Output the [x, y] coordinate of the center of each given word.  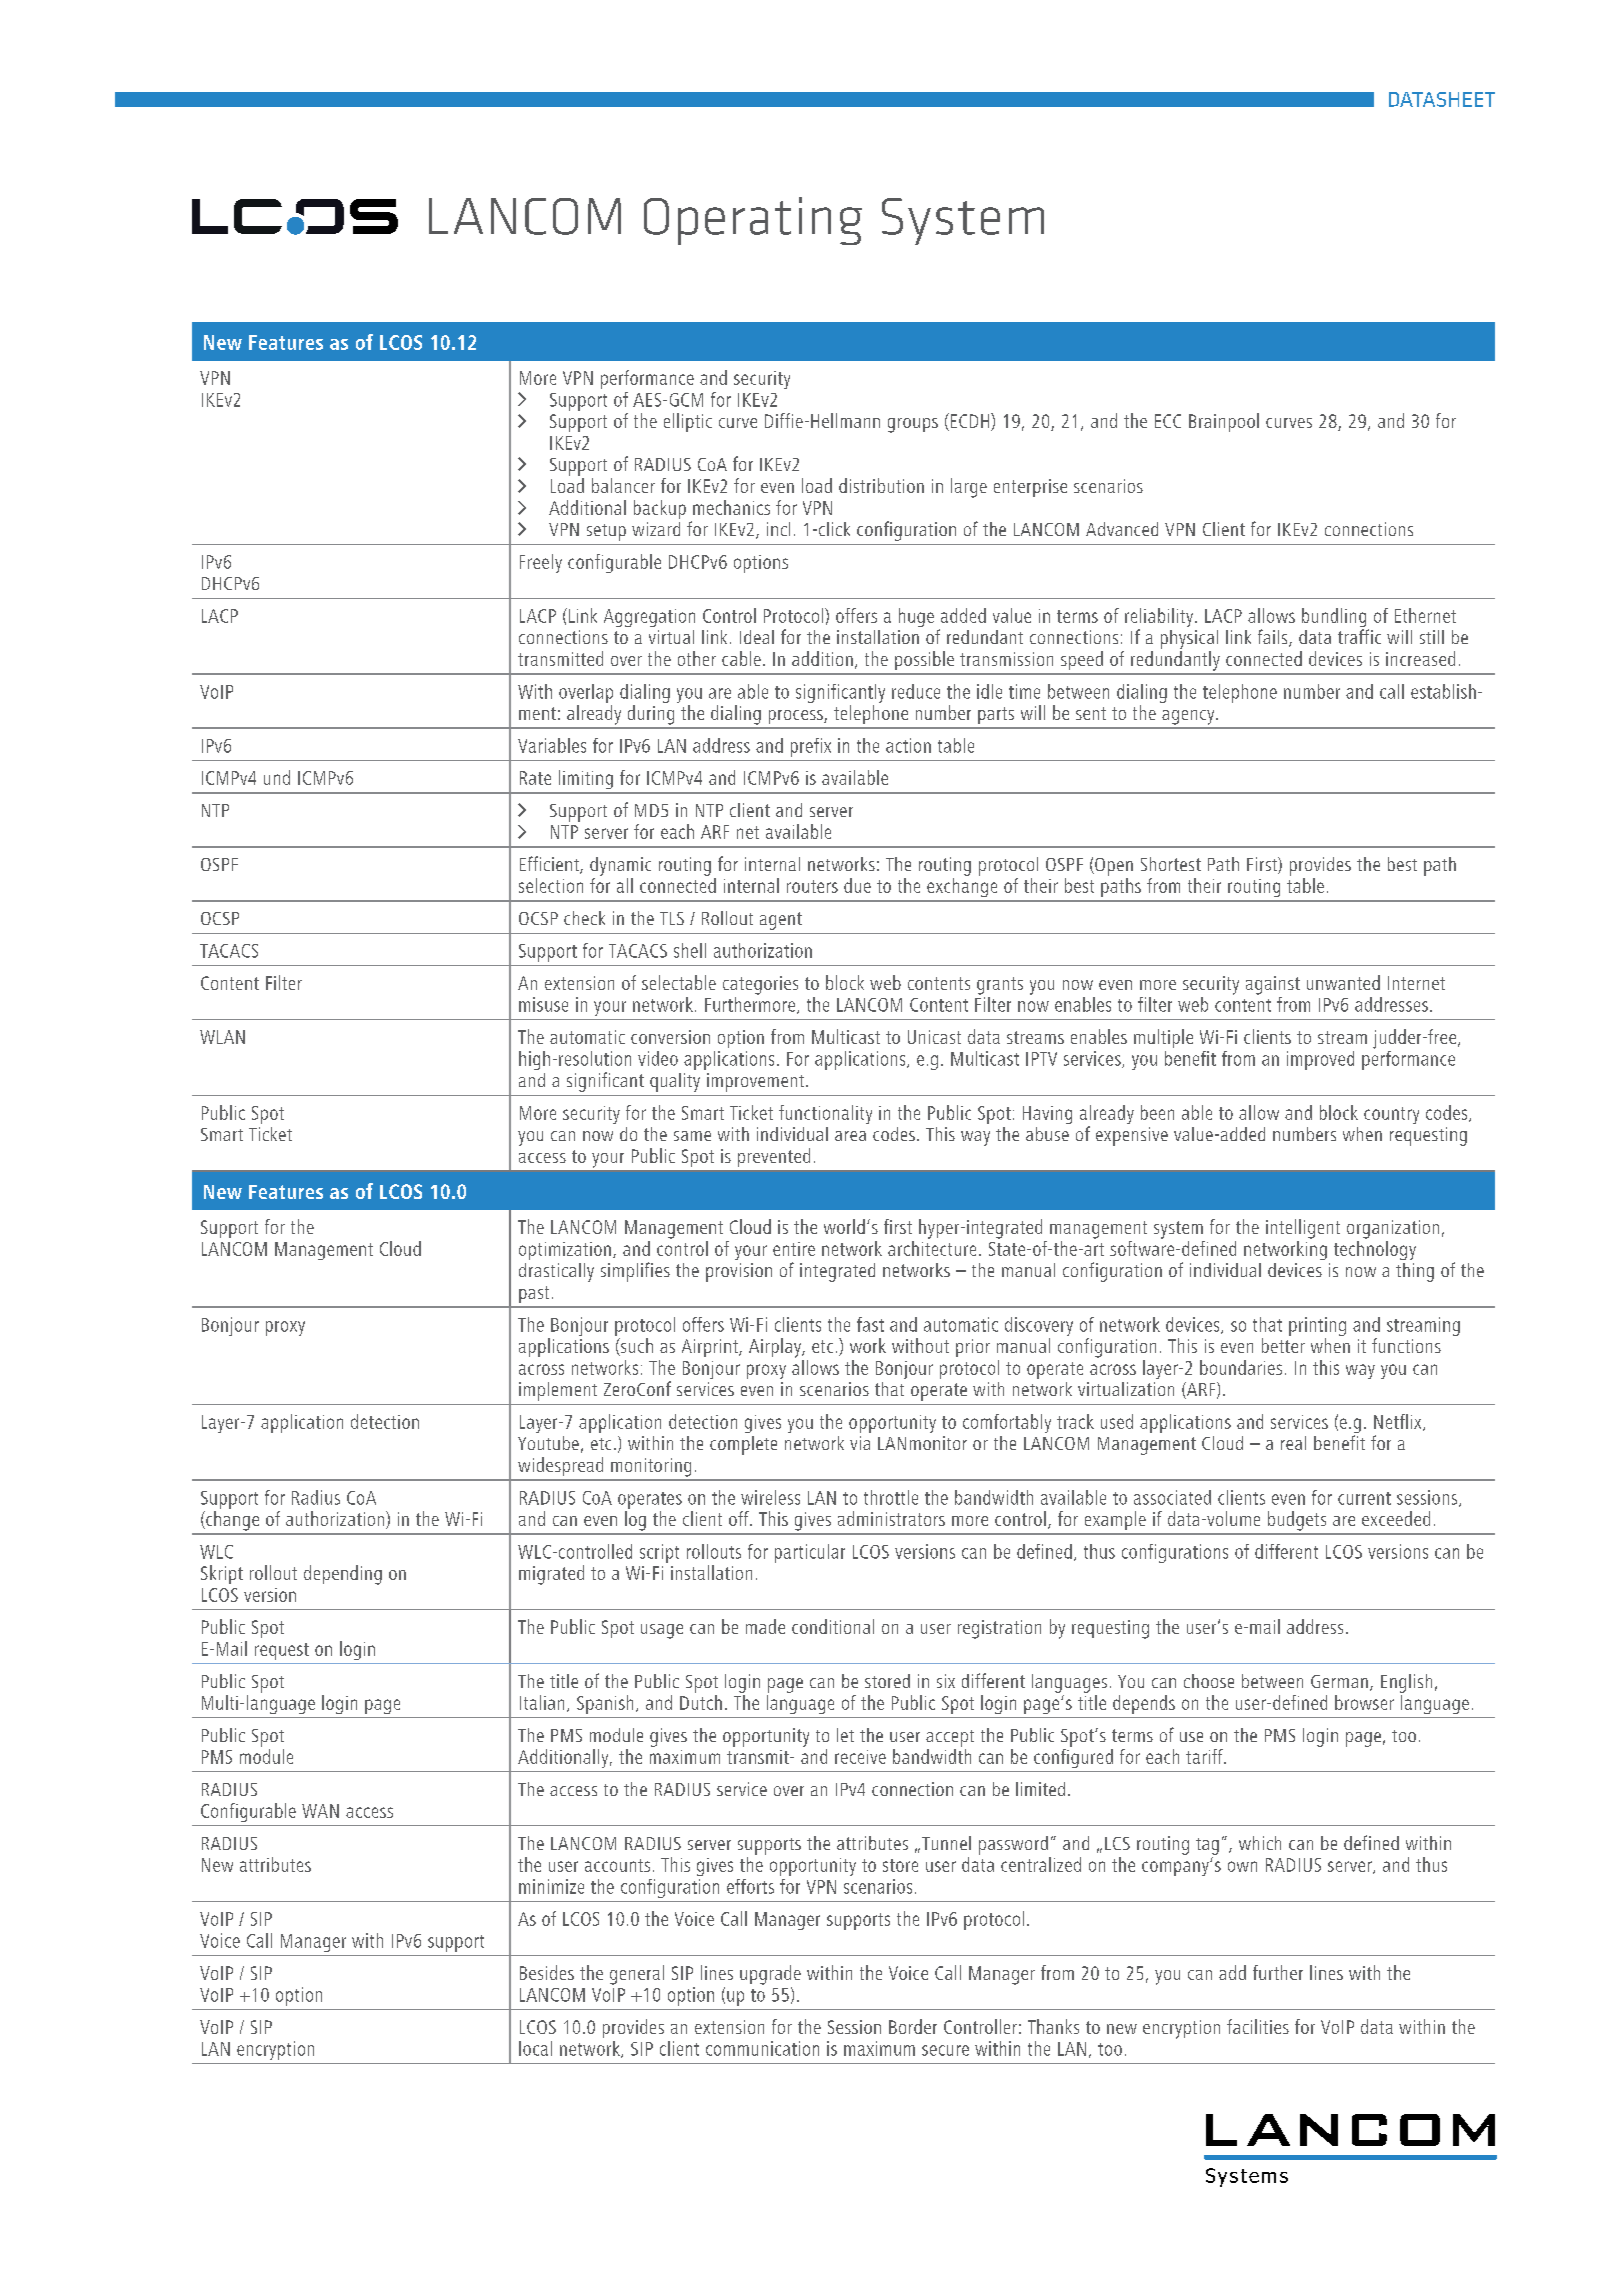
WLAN [222, 1037]
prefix [811, 747]
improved [1320, 1060]
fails [1274, 638]
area [850, 1136]
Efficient [550, 865]
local [535, 2048]
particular [810, 1553]
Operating [753, 221]
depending [343, 1575]
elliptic [688, 422]
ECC [1168, 421]
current [1364, 1498]
